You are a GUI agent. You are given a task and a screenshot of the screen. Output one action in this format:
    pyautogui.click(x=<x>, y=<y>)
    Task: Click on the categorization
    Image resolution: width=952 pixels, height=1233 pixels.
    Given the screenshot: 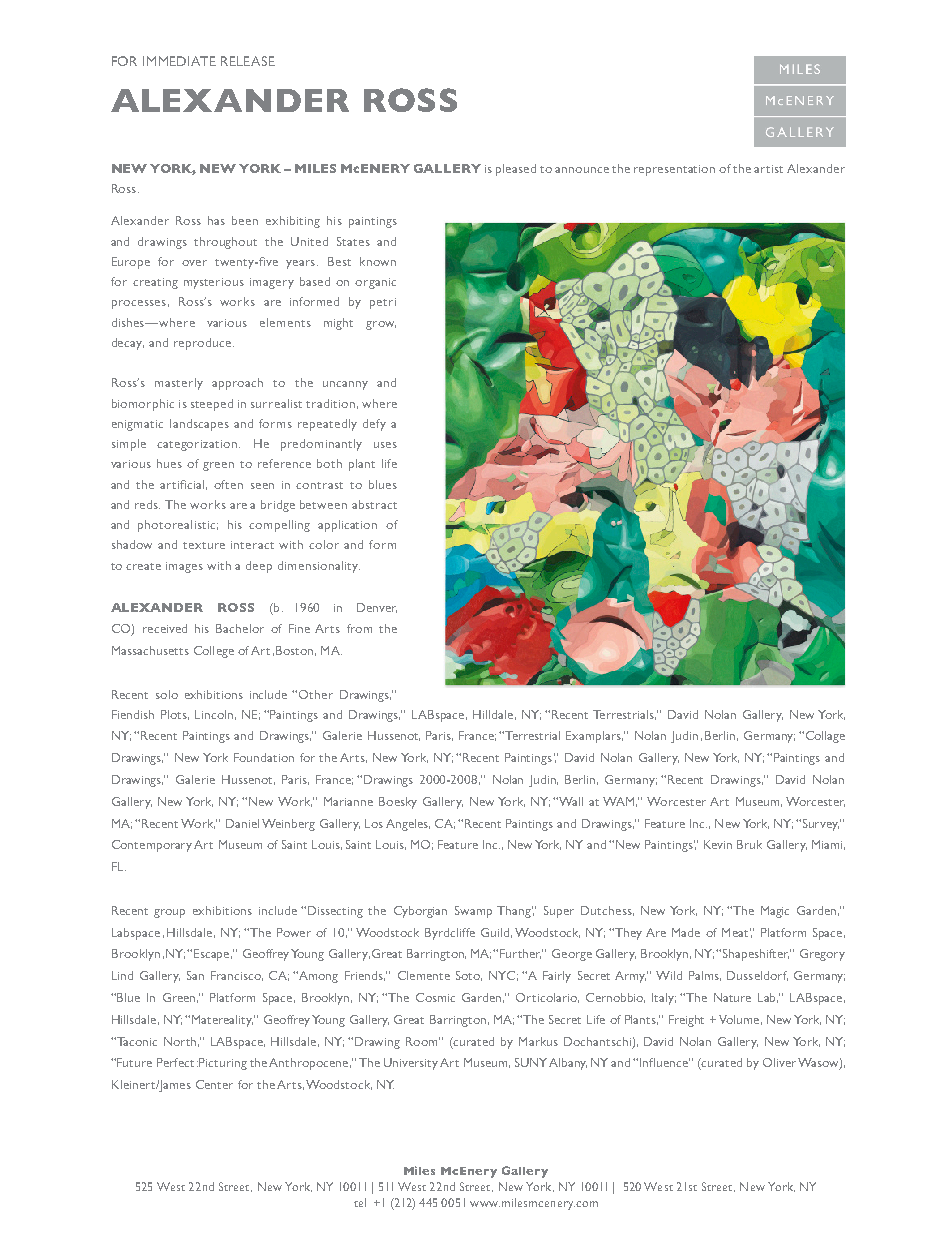 What is the action you would take?
    pyautogui.click(x=198, y=445)
